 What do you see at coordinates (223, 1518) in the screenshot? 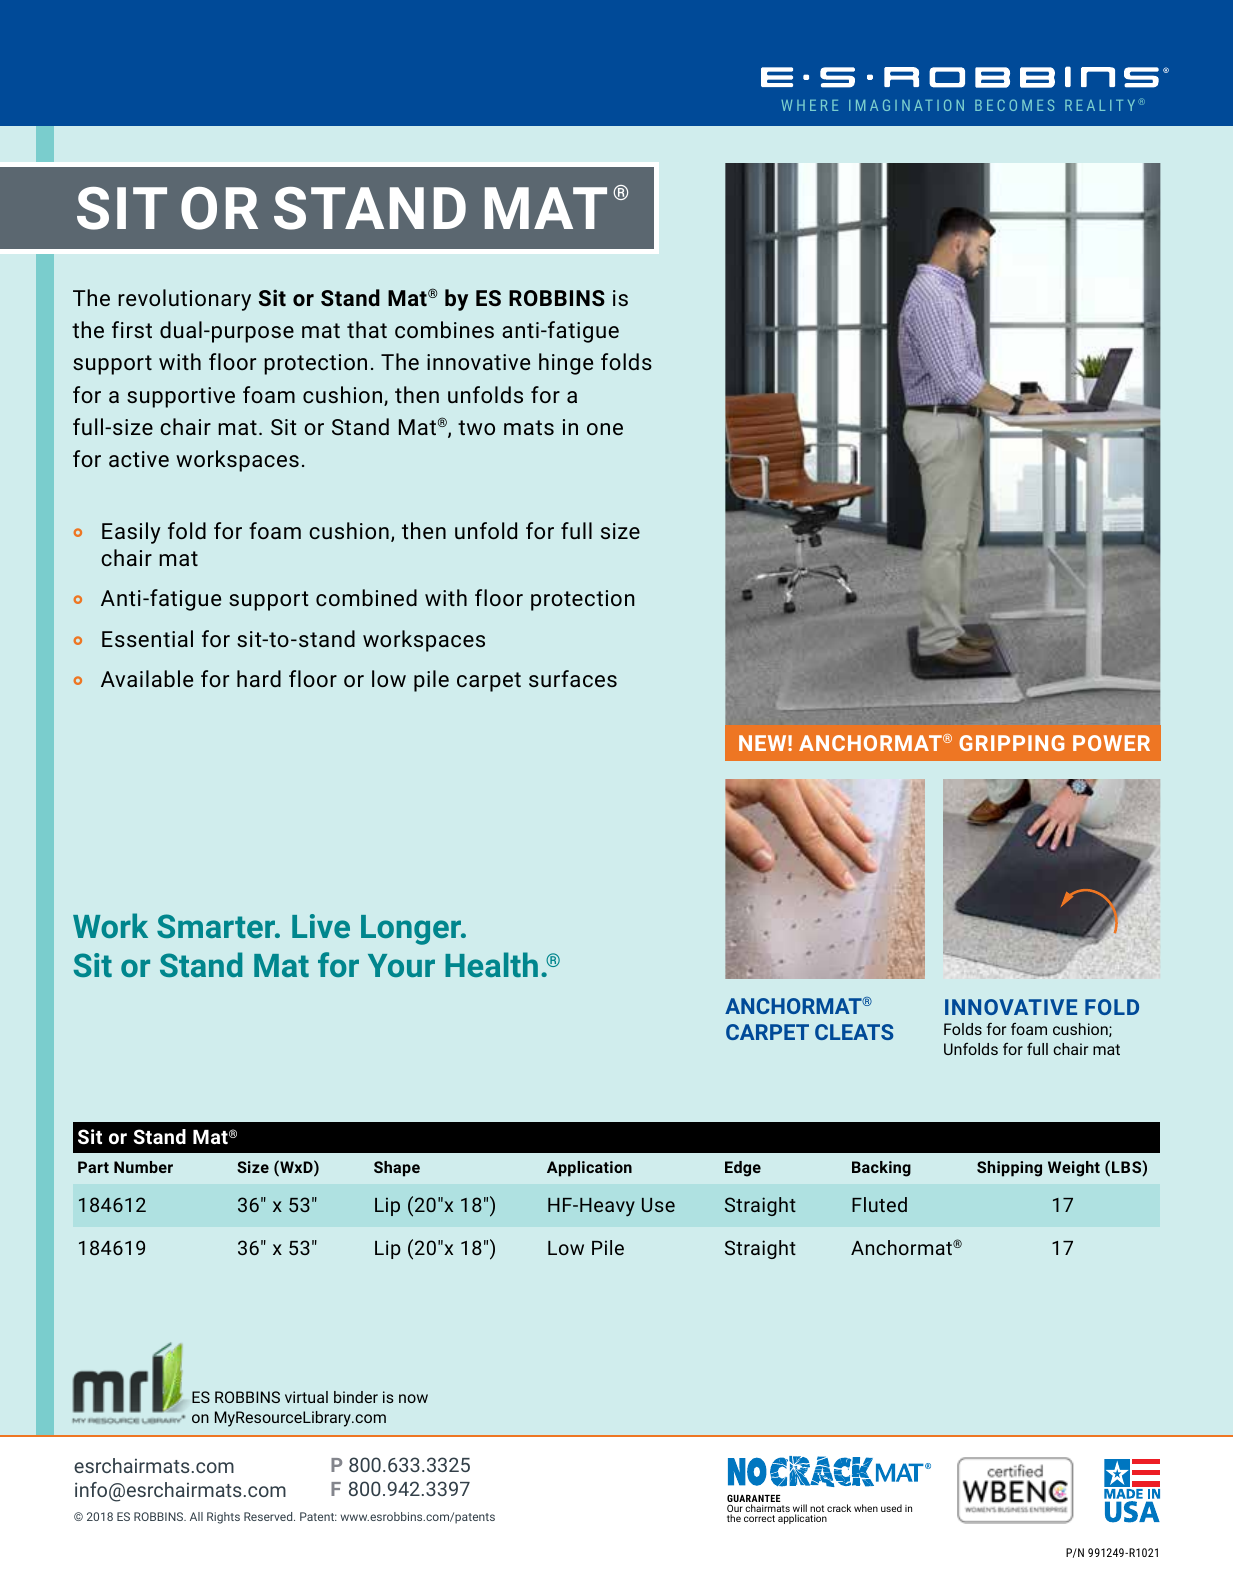
I see `Rights` at bounding box center [223, 1518].
